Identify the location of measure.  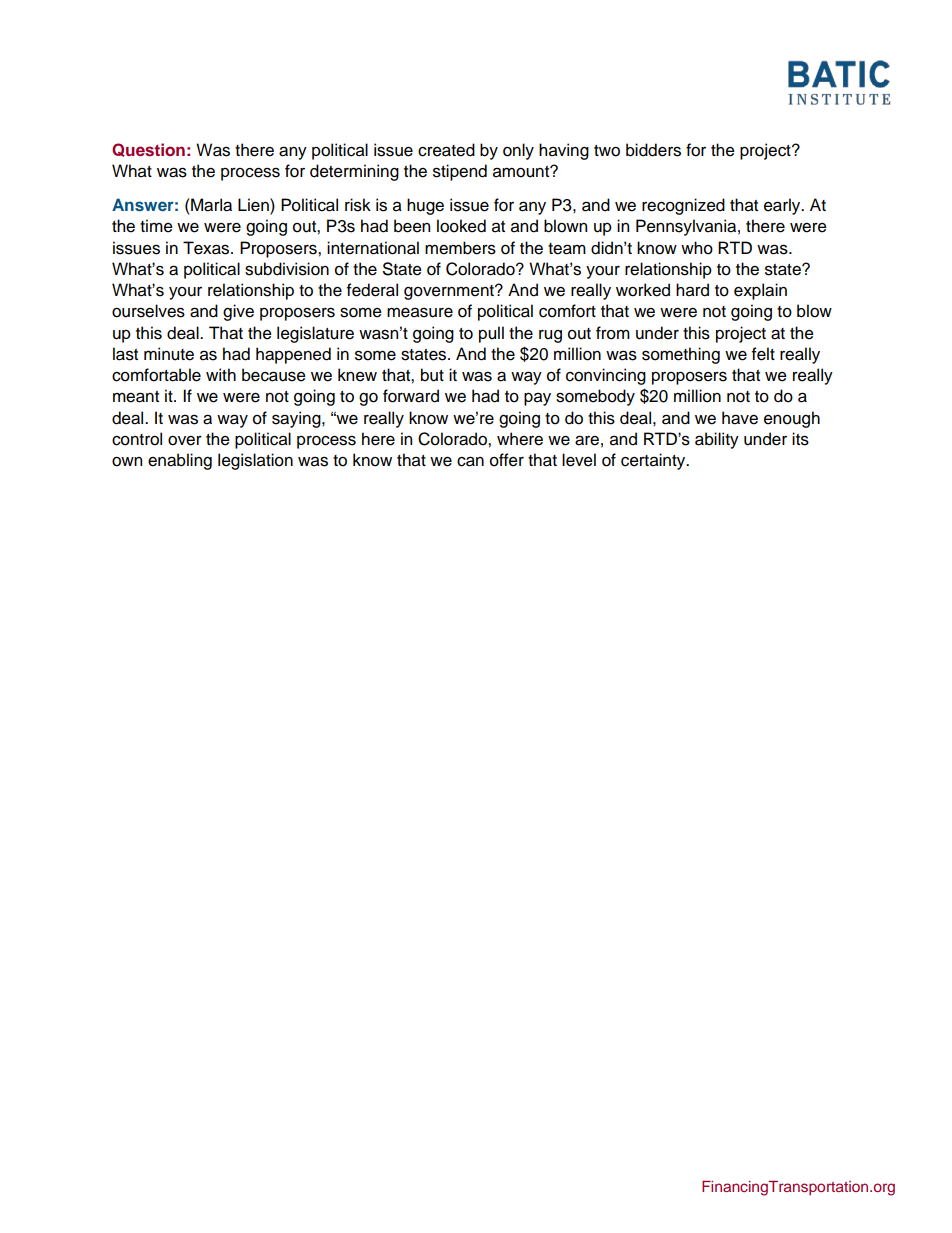
(420, 312).
